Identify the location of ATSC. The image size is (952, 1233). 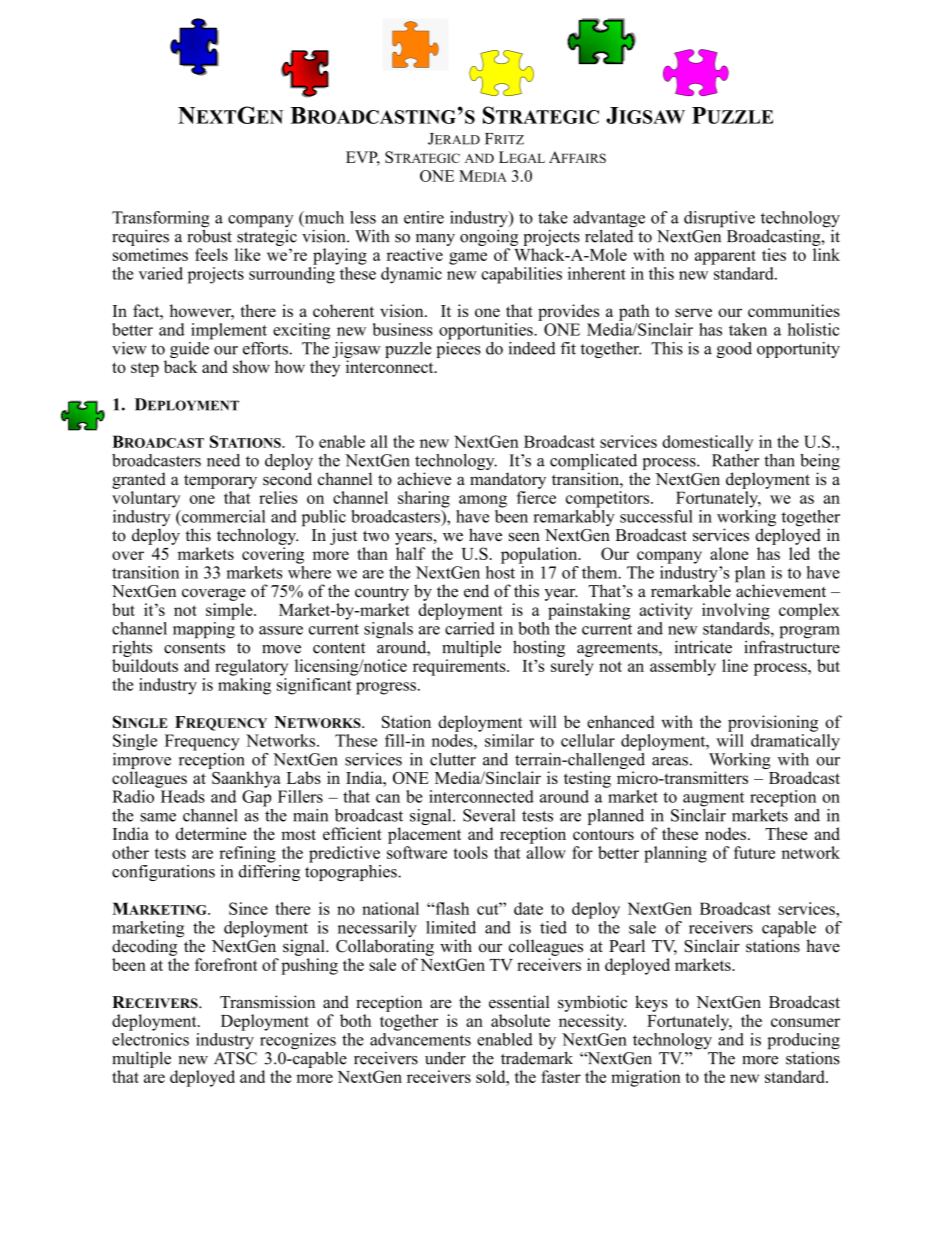
(235, 1058).
